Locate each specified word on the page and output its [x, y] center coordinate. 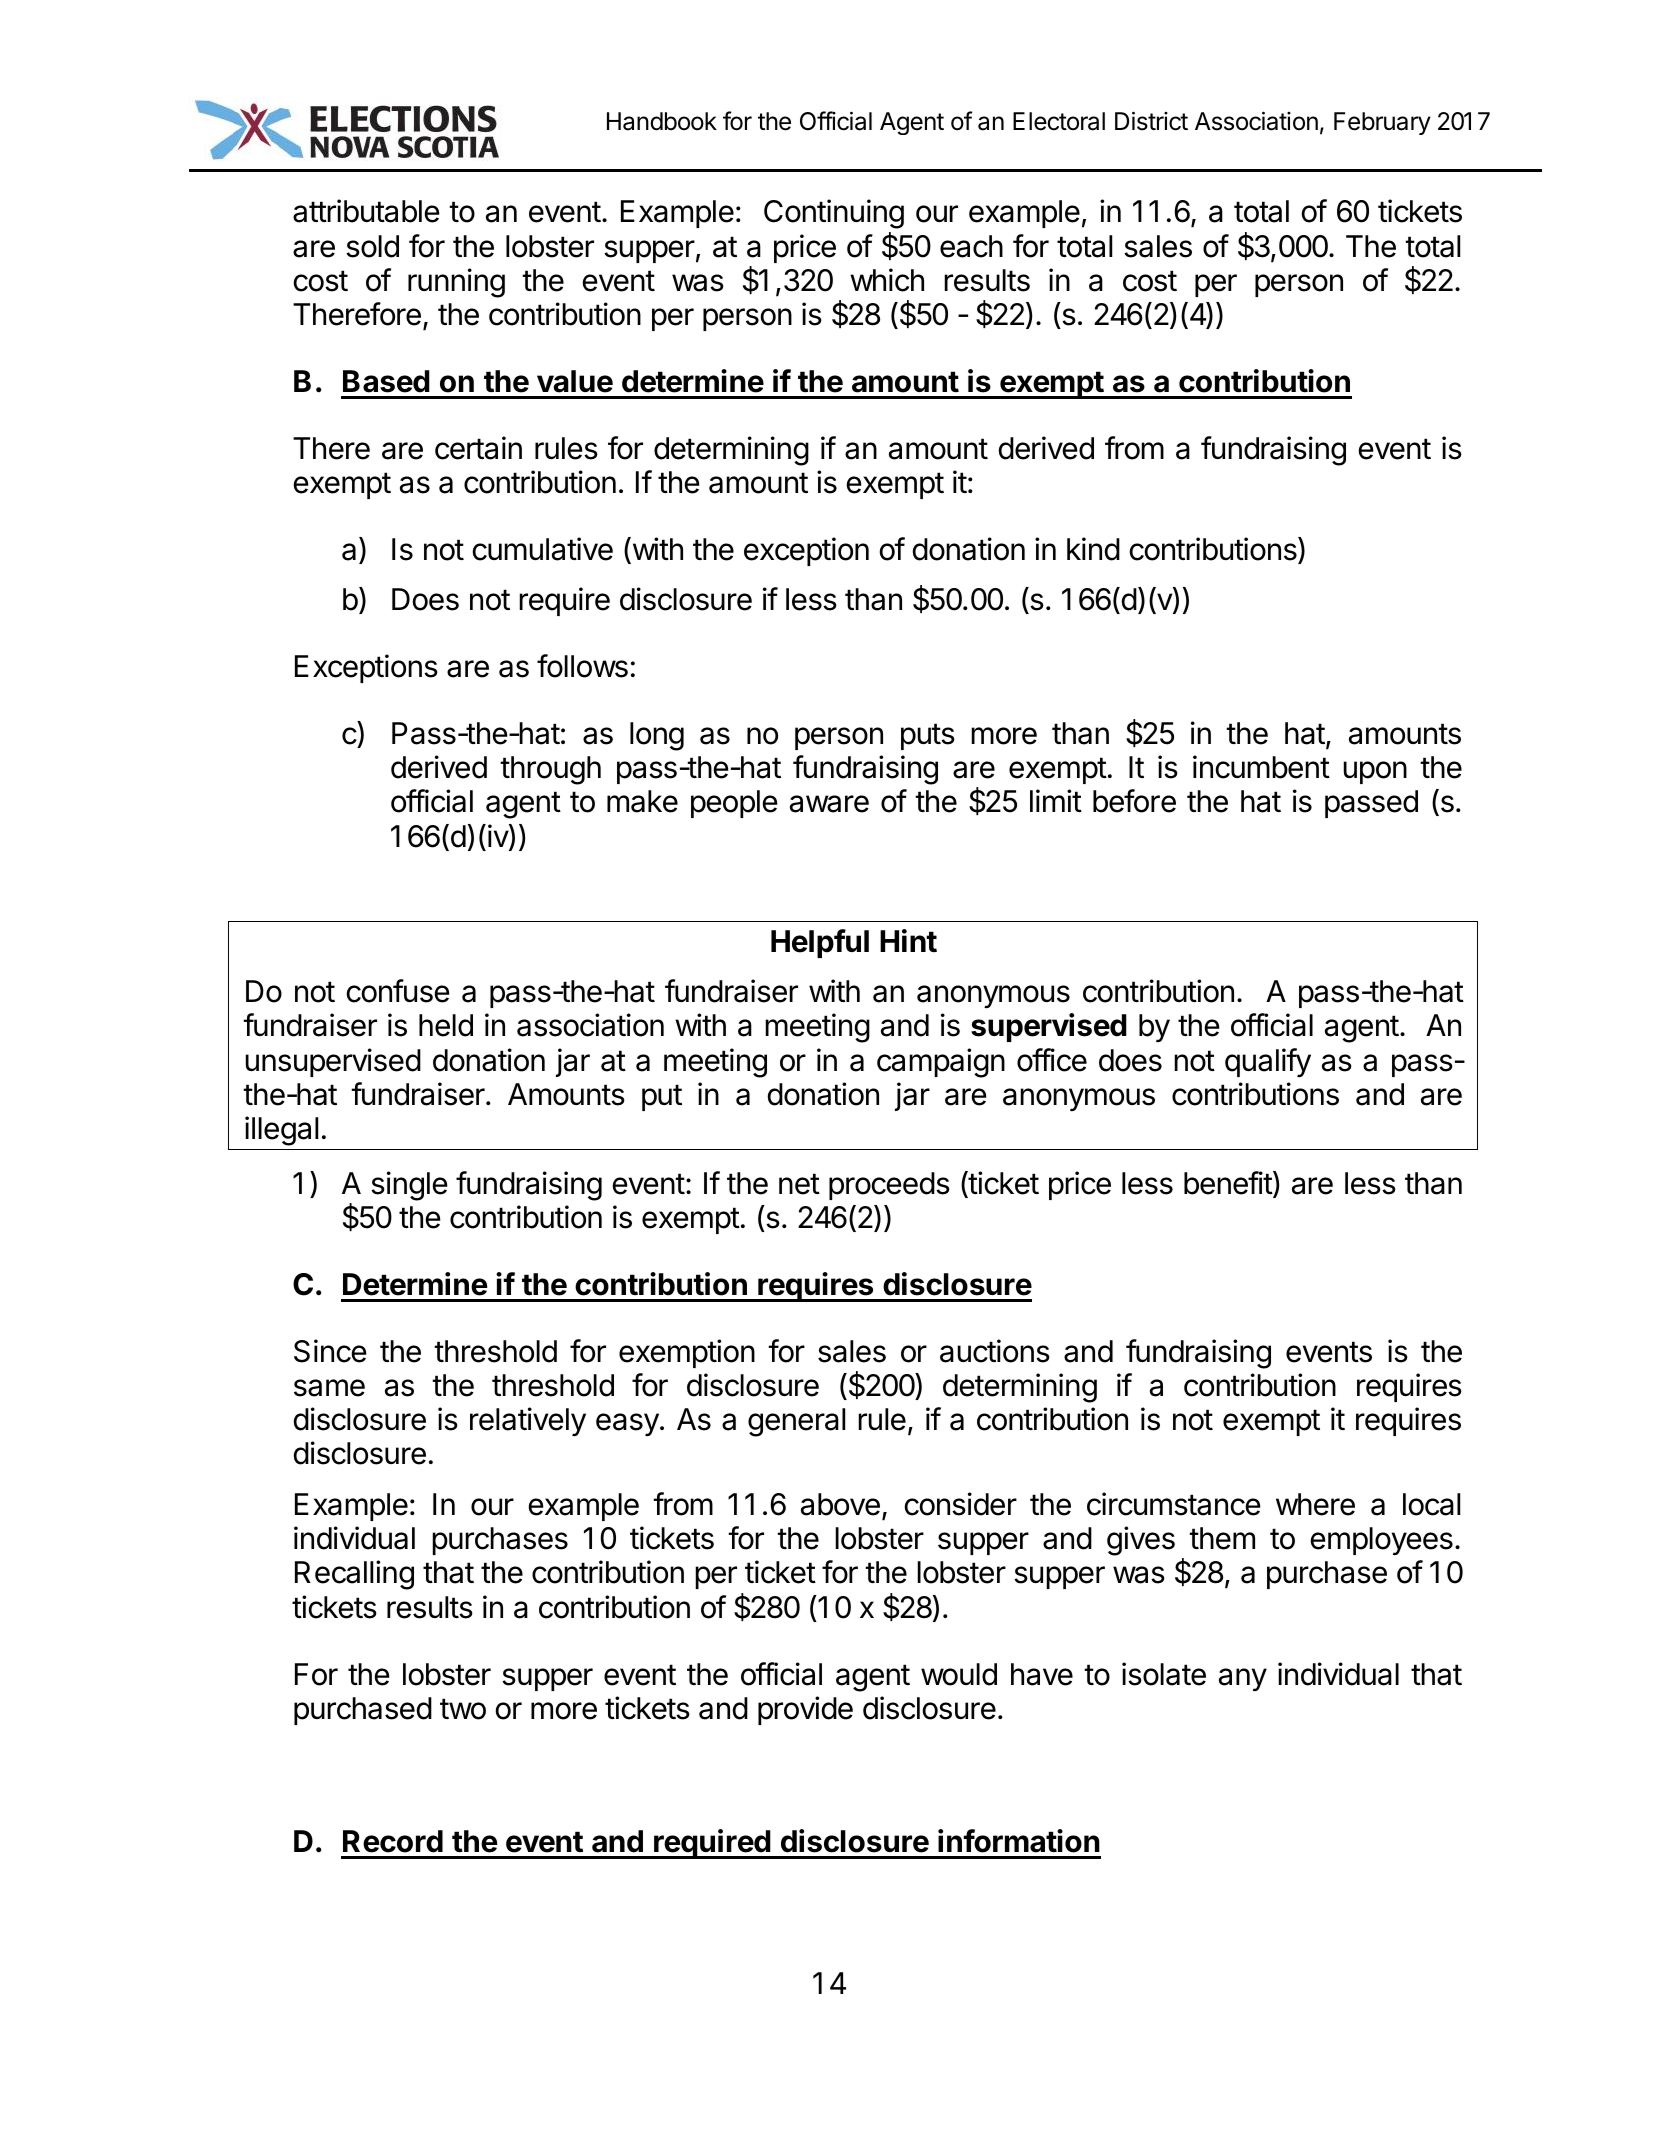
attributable [366, 211]
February [1382, 123]
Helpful [820, 943]
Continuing [834, 214]
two [463, 1709]
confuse [398, 991]
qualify [1268, 1062]
